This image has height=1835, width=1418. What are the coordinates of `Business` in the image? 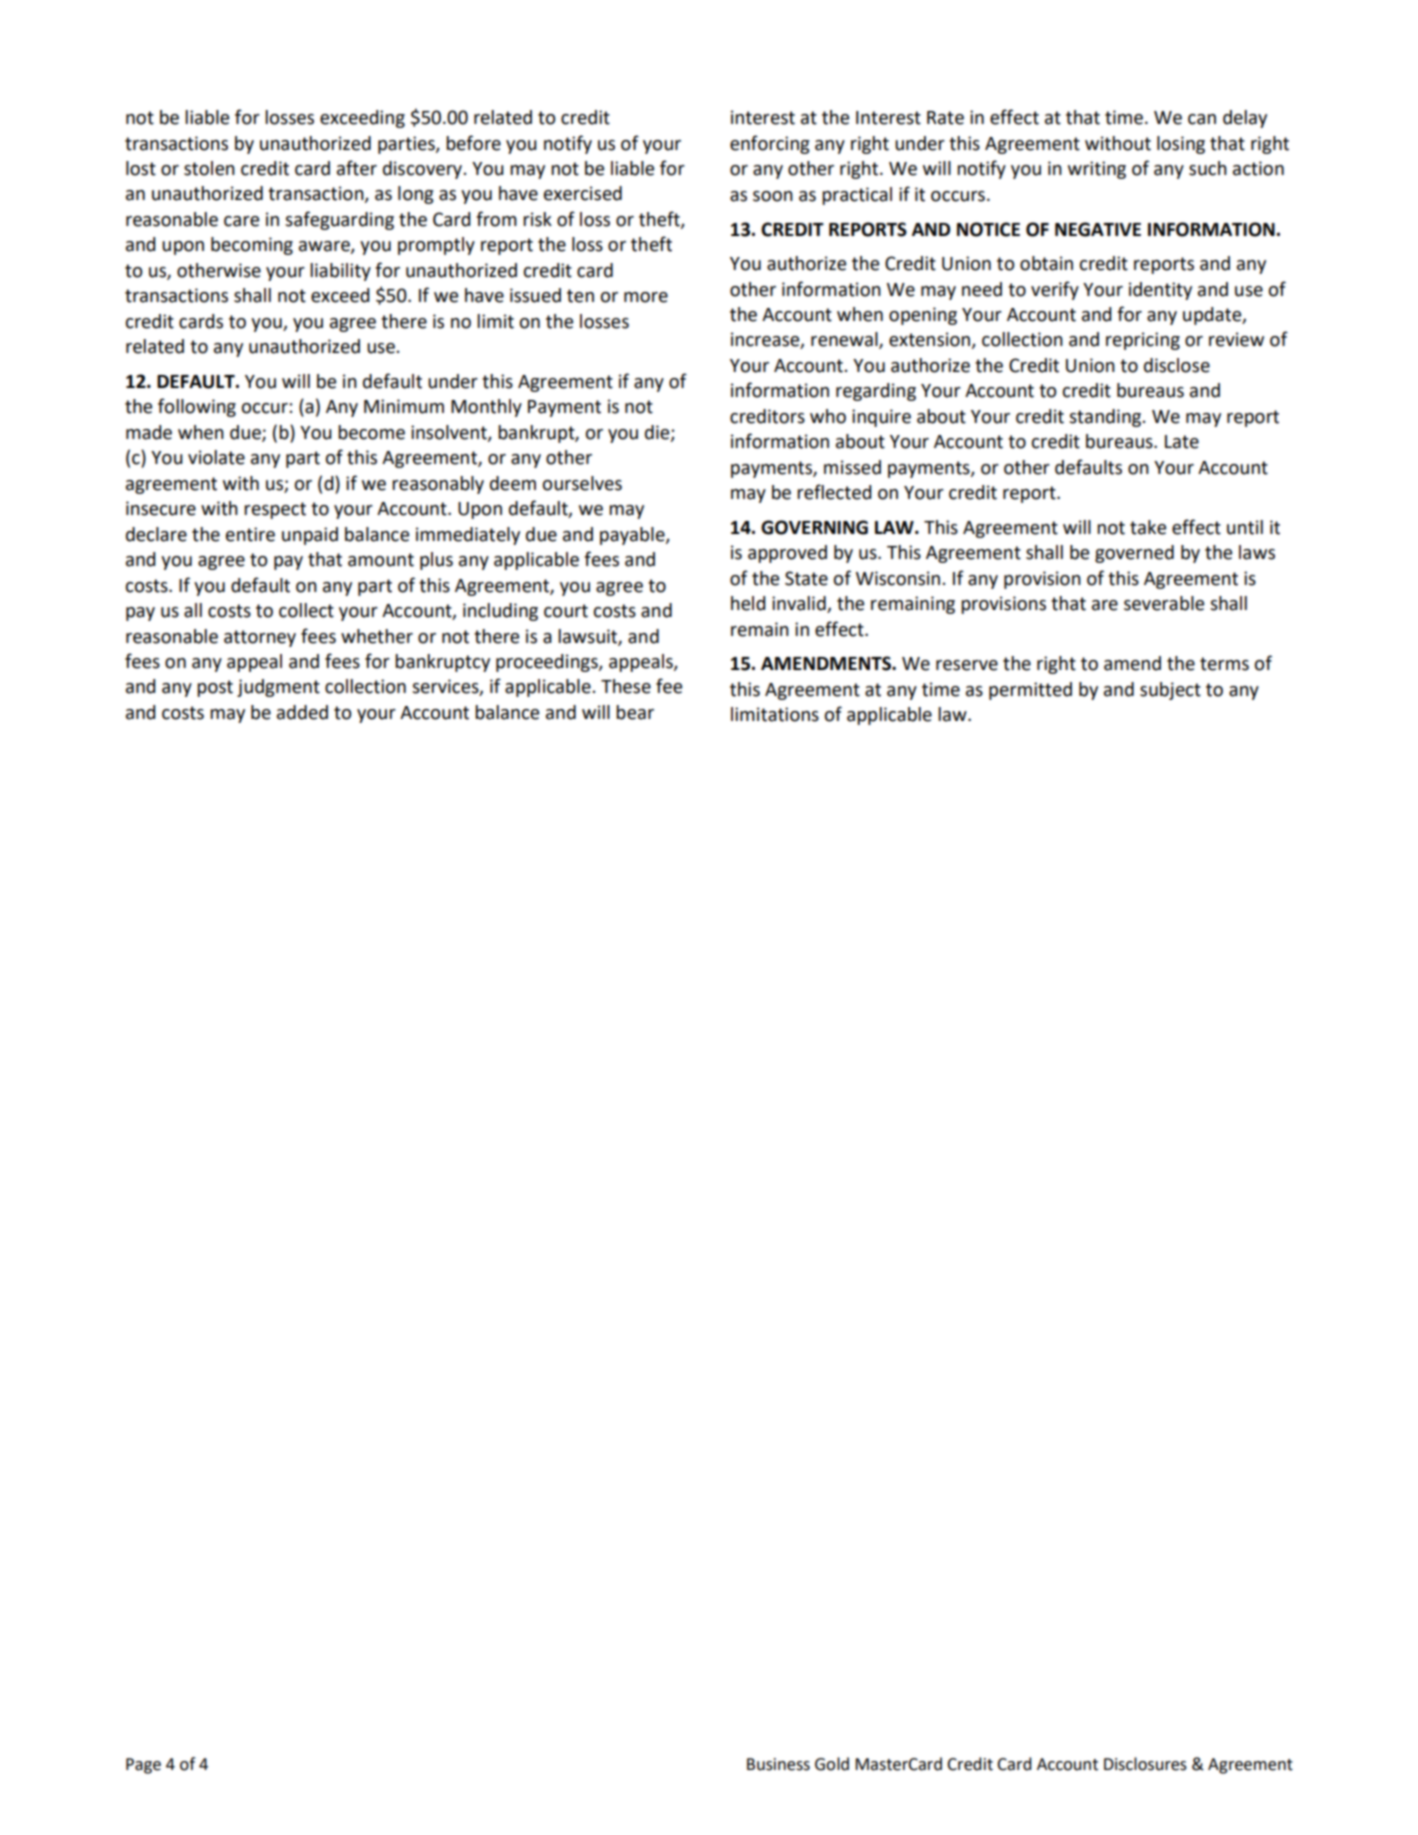 It's located at (778, 1764).
